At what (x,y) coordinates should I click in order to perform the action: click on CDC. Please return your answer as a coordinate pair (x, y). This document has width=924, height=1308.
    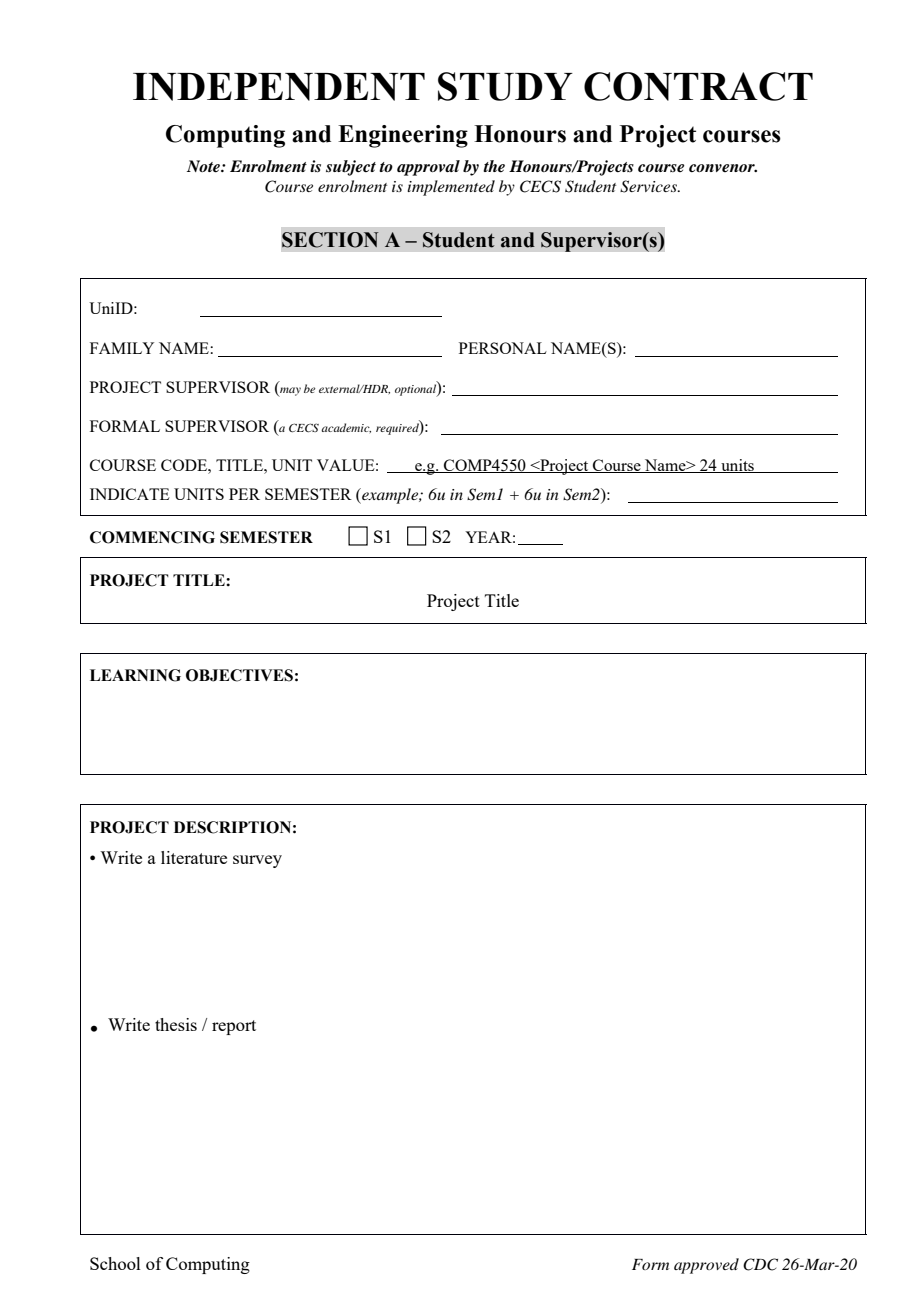
    Looking at the image, I should click on (760, 1264).
